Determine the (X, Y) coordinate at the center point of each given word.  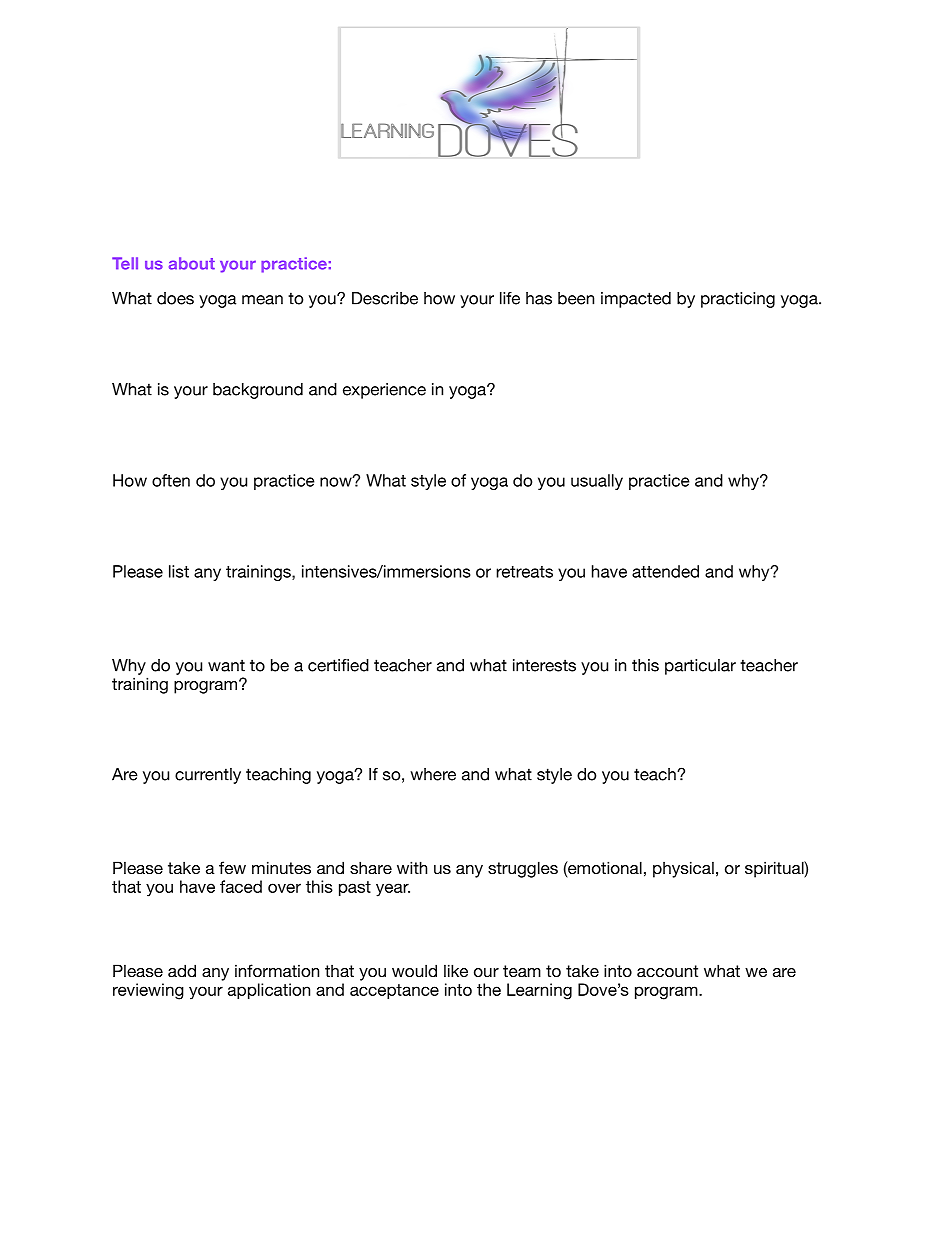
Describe (385, 298)
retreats (524, 572)
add (182, 970)
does (175, 298)
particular (700, 667)
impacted (636, 300)
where (433, 774)
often (171, 480)
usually (597, 482)
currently (208, 776)
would (414, 970)
